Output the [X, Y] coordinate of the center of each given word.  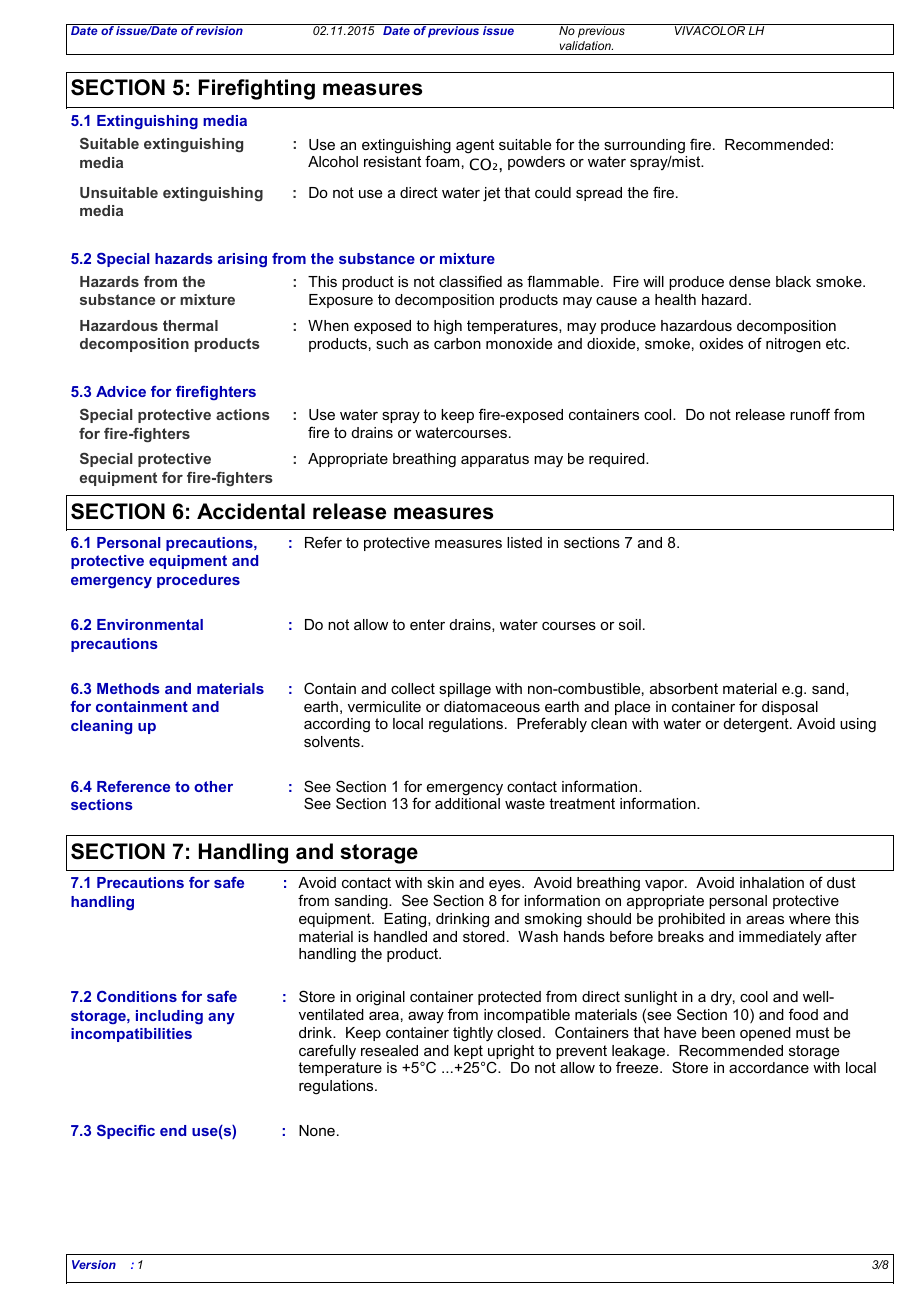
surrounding [644, 146]
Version [94, 1264]
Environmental [150, 624]
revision [220, 29]
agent [475, 146]
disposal [790, 708]
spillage [465, 690]
